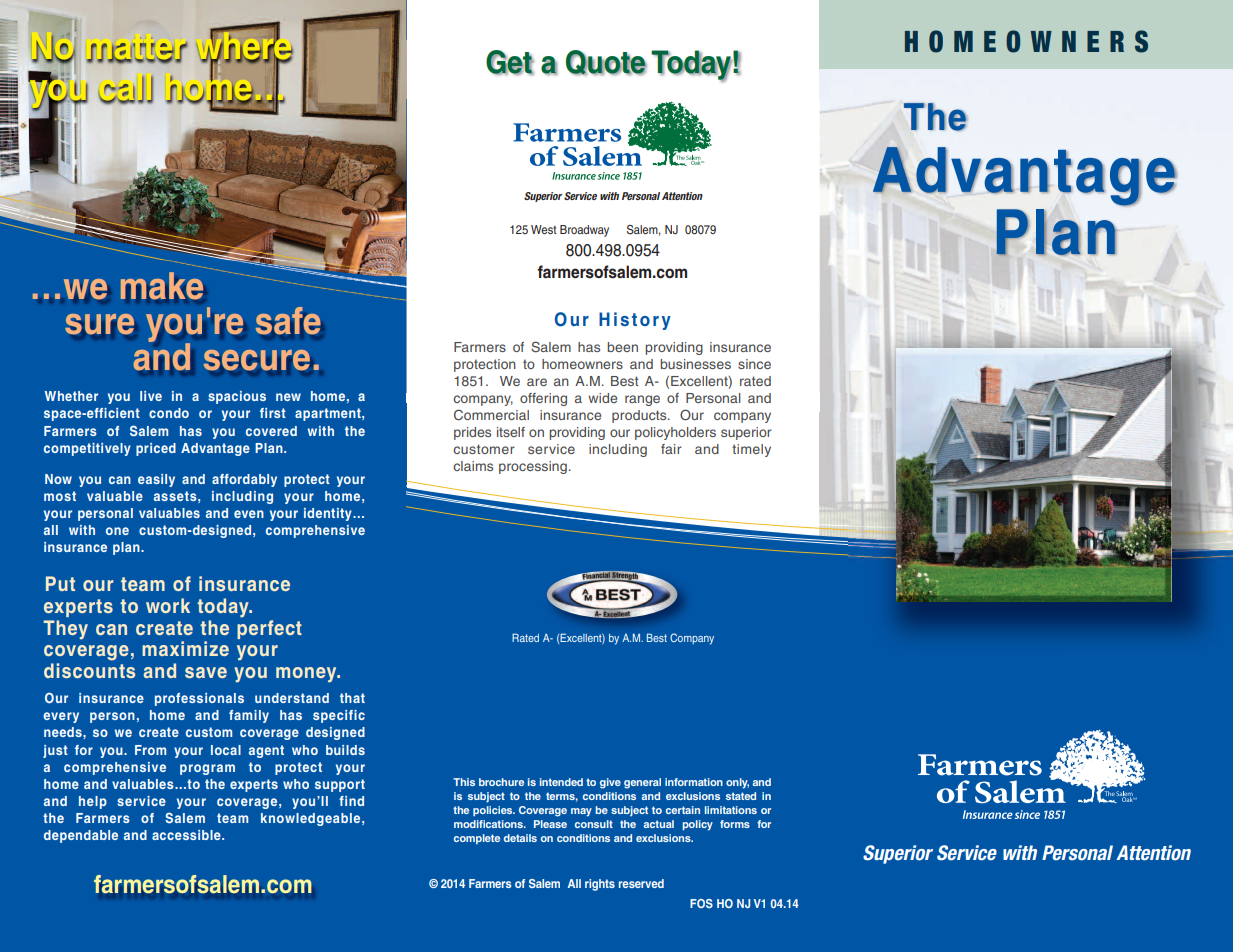 The height and width of the screenshot is (952, 1233). Describe the element at coordinates (671, 449) in the screenshot. I see `fair` at that location.
